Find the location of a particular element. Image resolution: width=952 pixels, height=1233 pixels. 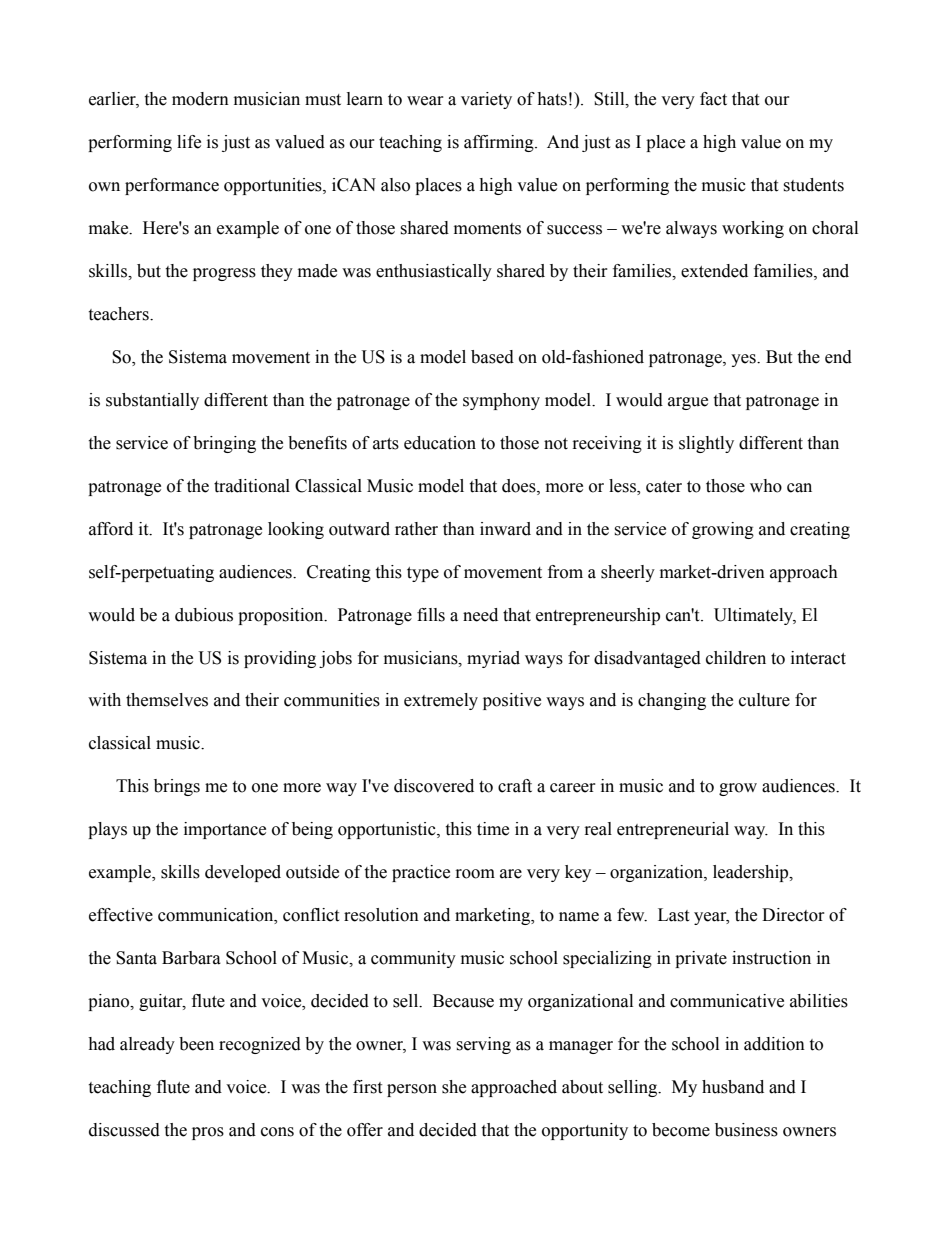

Ultimately is located at coordinates (755, 616).
